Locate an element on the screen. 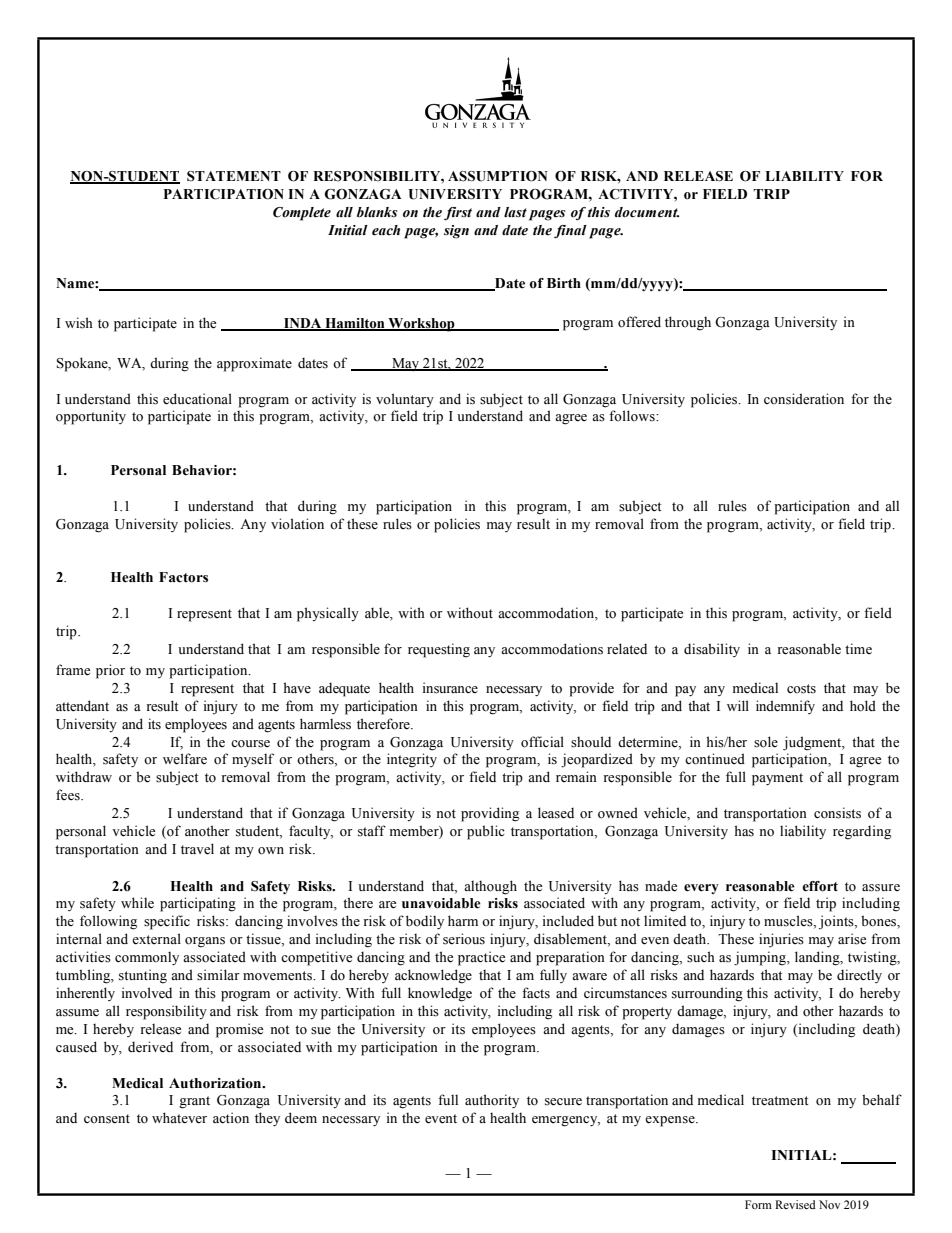  authority is located at coordinates (492, 1101).
